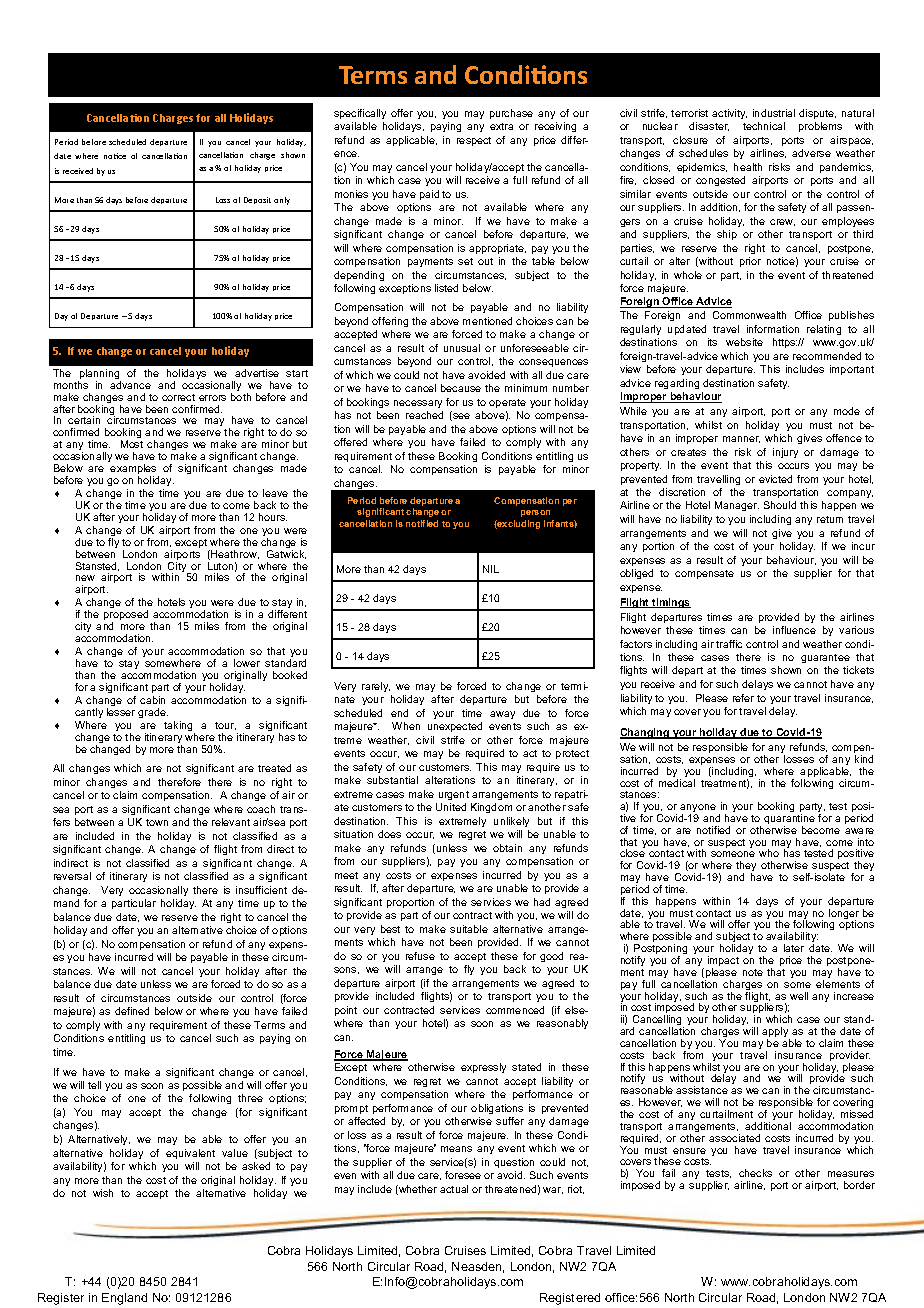  What do you see at coordinates (789, 820) in the image?
I see `quarantine` at bounding box center [789, 820].
